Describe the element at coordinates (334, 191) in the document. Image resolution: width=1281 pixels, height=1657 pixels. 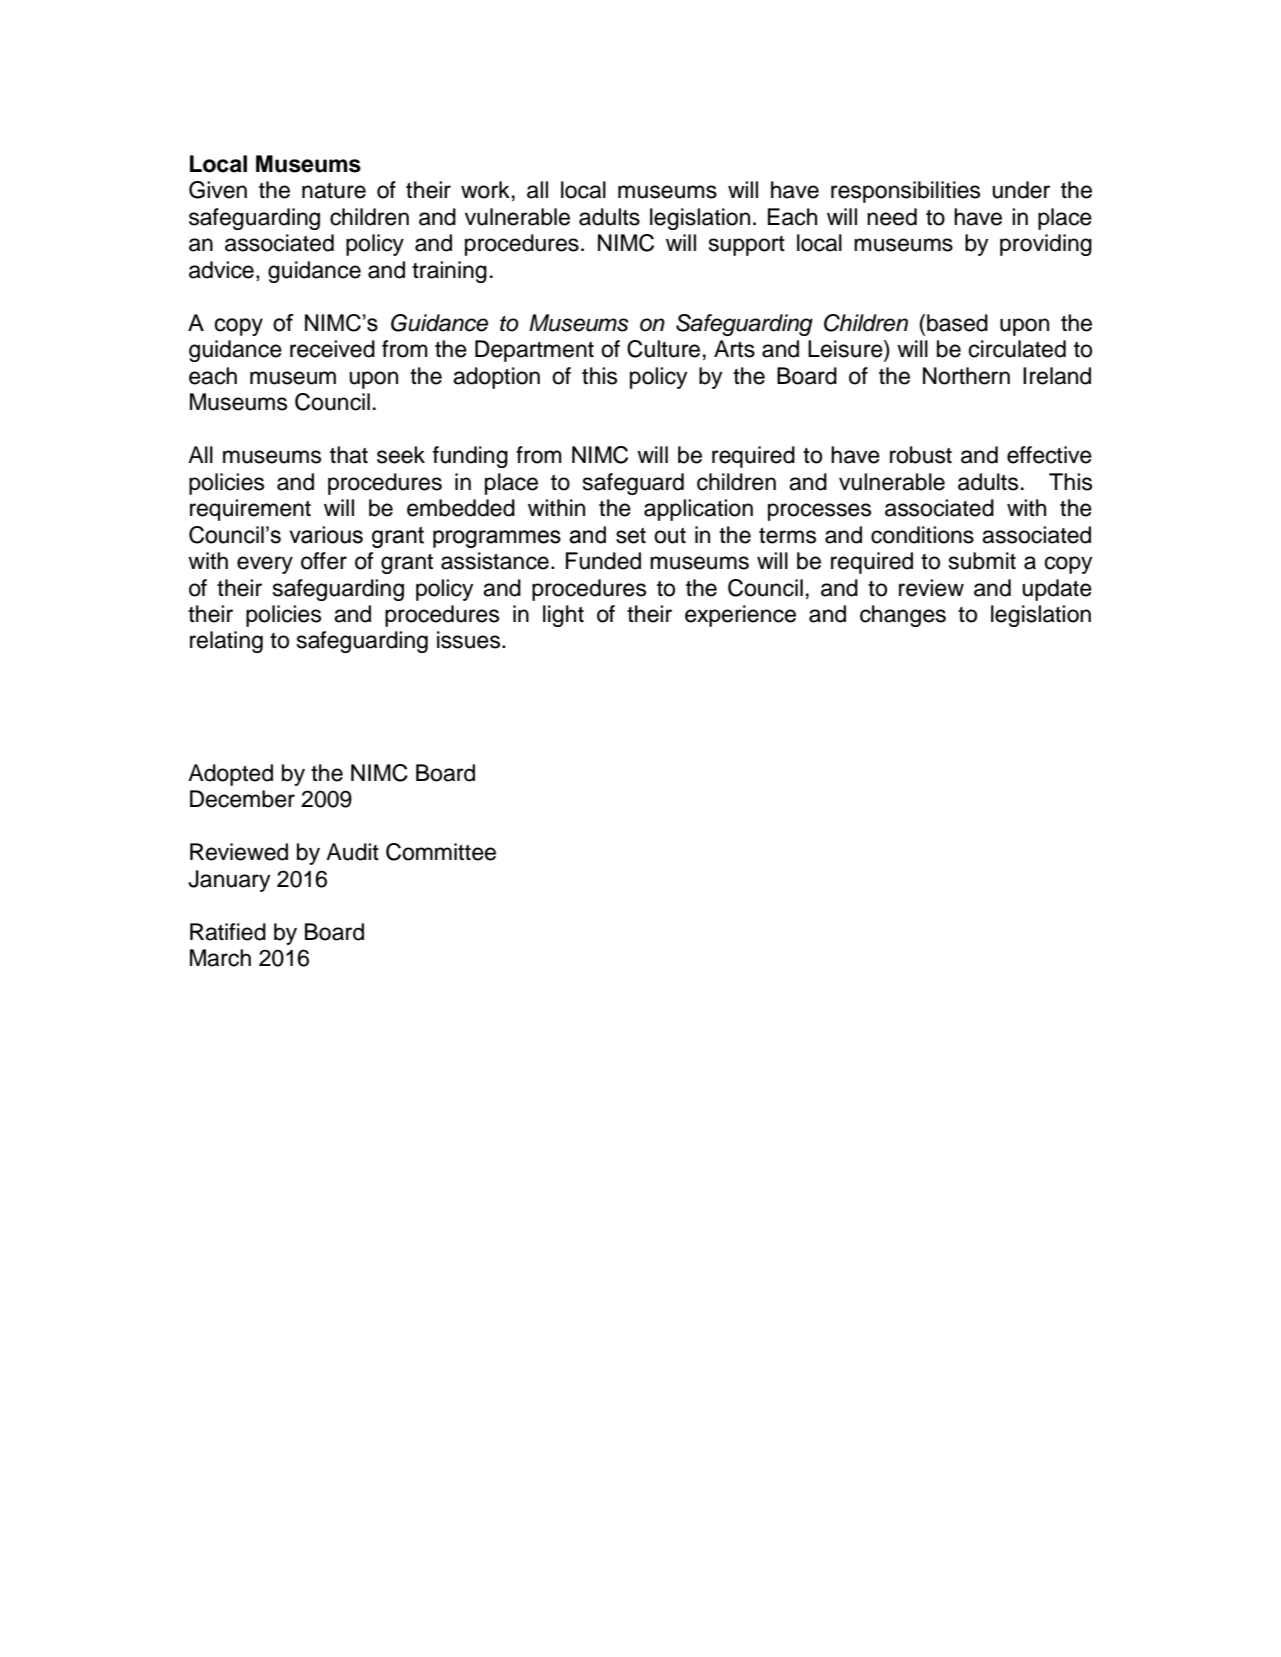
I see `nature` at that location.
